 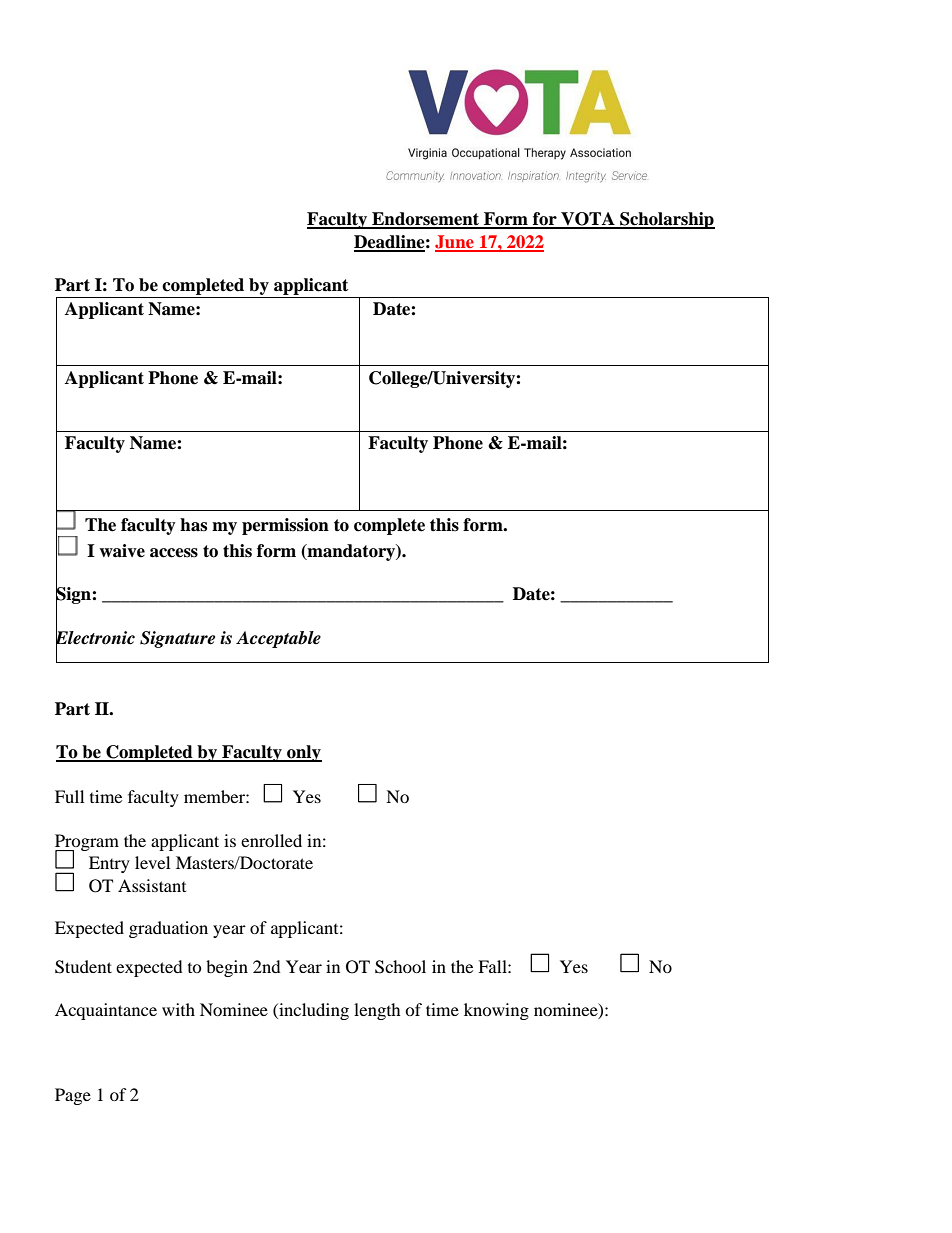 What do you see at coordinates (455, 243) in the image?
I see `June` at bounding box center [455, 243].
